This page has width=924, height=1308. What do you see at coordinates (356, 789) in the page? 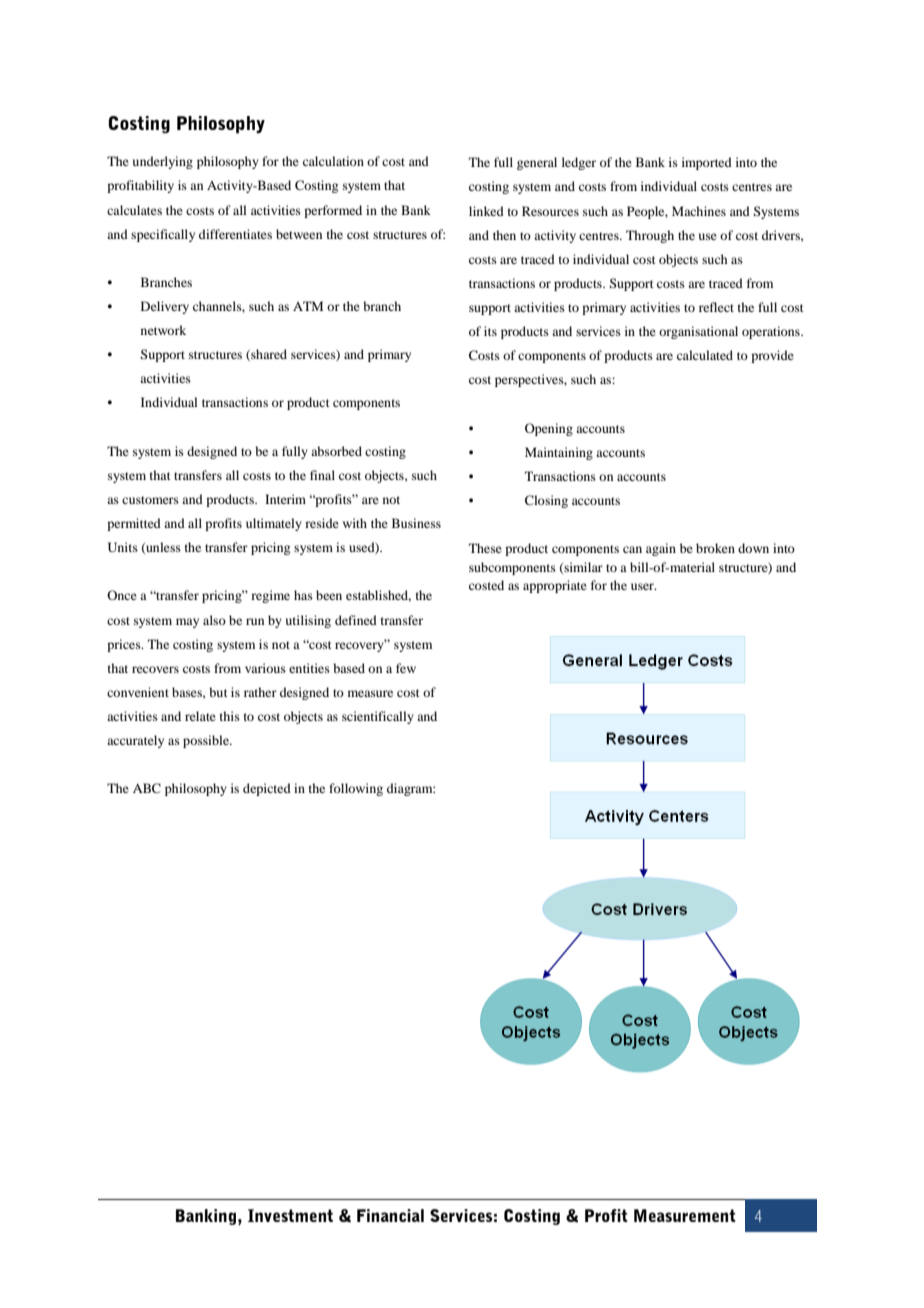
I see `following` at bounding box center [356, 789].
